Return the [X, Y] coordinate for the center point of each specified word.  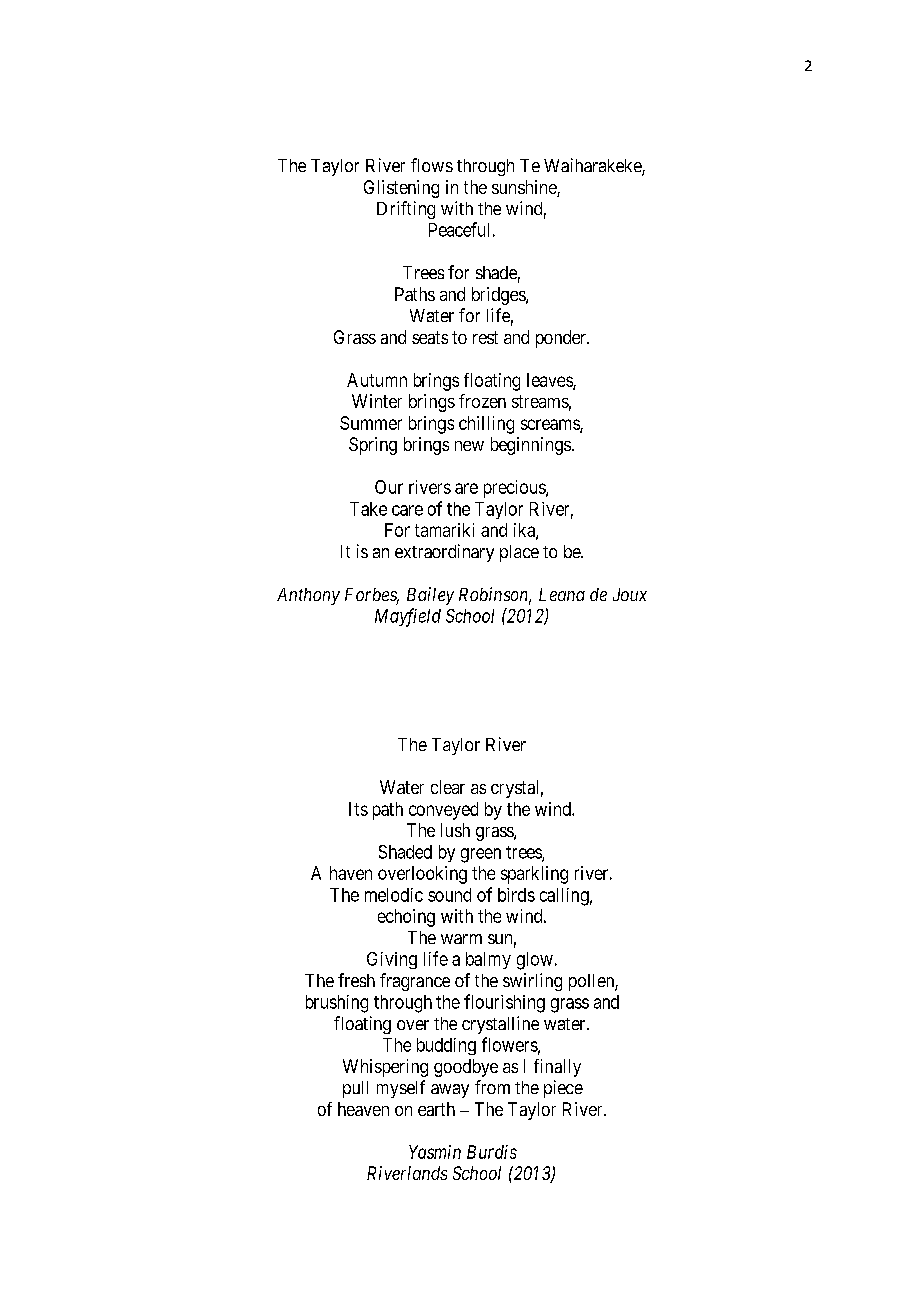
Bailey [430, 596]
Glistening [401, 189]
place [519, 553]
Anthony [308, 596]
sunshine [525, 188]
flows [432, 165]
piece [563, 1089]
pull [355, 1089]
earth [436, 1109]
